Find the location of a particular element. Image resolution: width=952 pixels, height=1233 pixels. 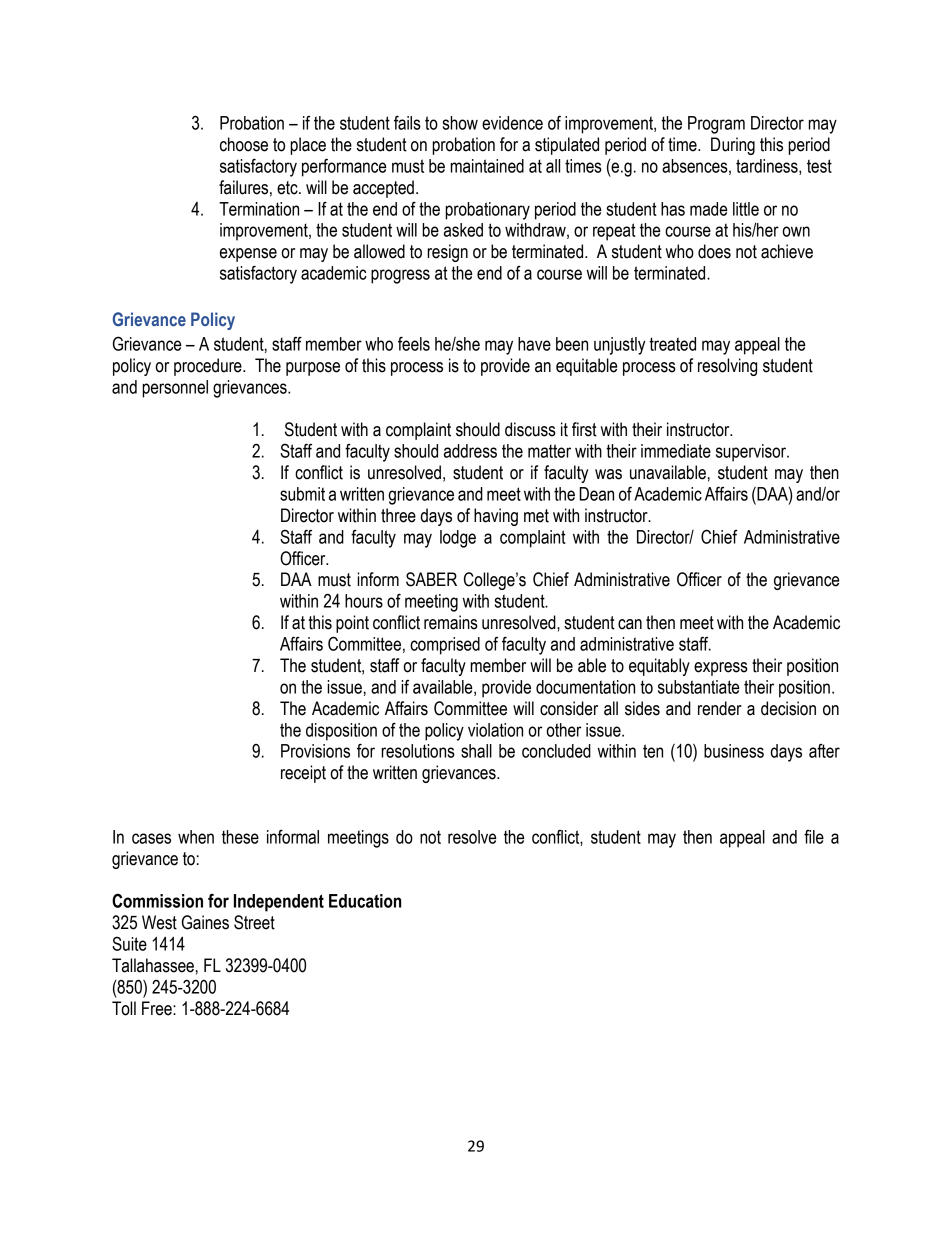

Education is located at coordinates (365, 901).
